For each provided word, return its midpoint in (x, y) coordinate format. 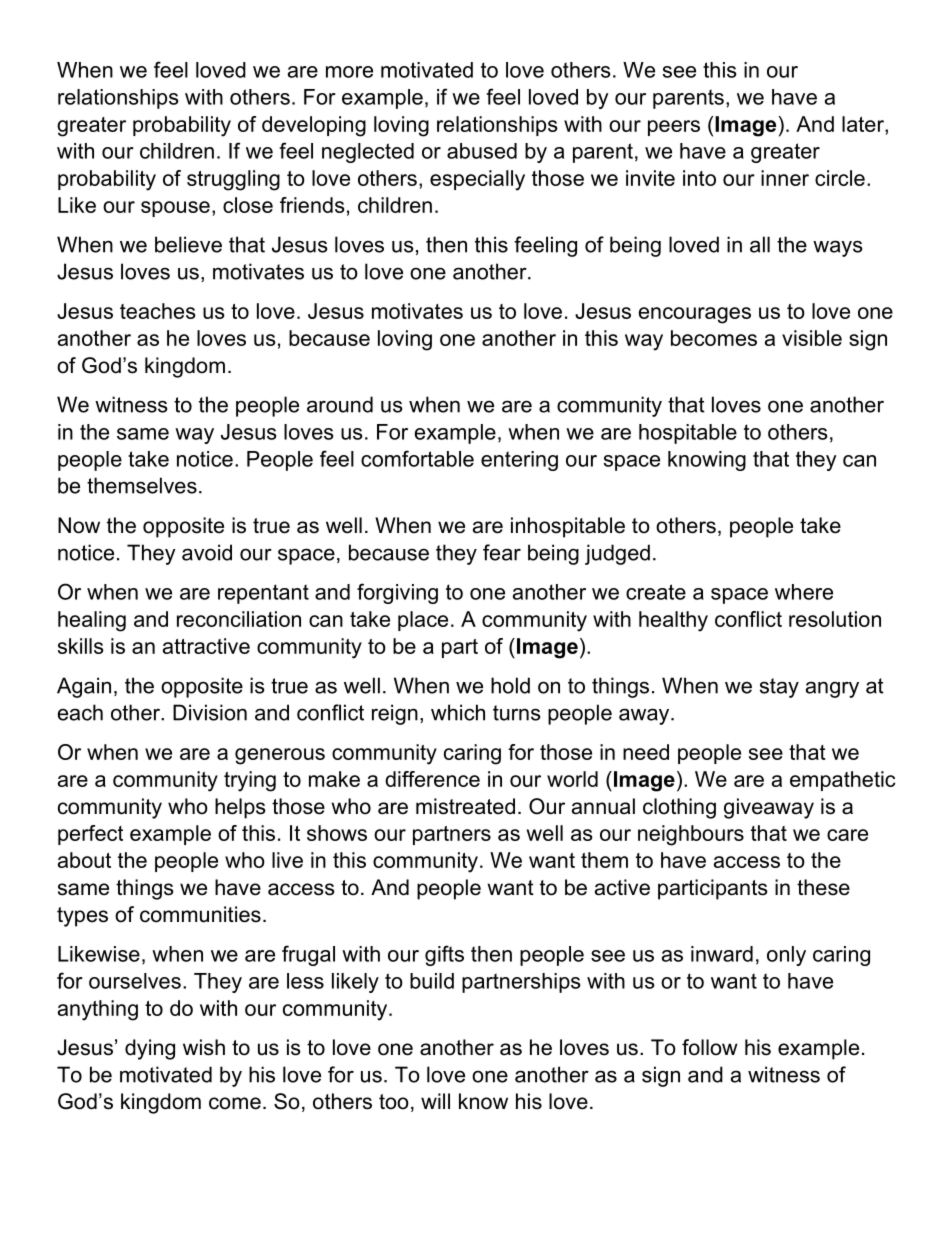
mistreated (465, 806)
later (864, 124)
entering (519, 461)
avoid (207, 552)
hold (510, 685)
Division (210, 712)
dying (150, 1049)
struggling (233, 180)
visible (812, 338)
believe (188, 244)
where (804, 592)
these (823, 887)
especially (477, 180)
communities (200, 914)
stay (779, 688)
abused (482, 151)
